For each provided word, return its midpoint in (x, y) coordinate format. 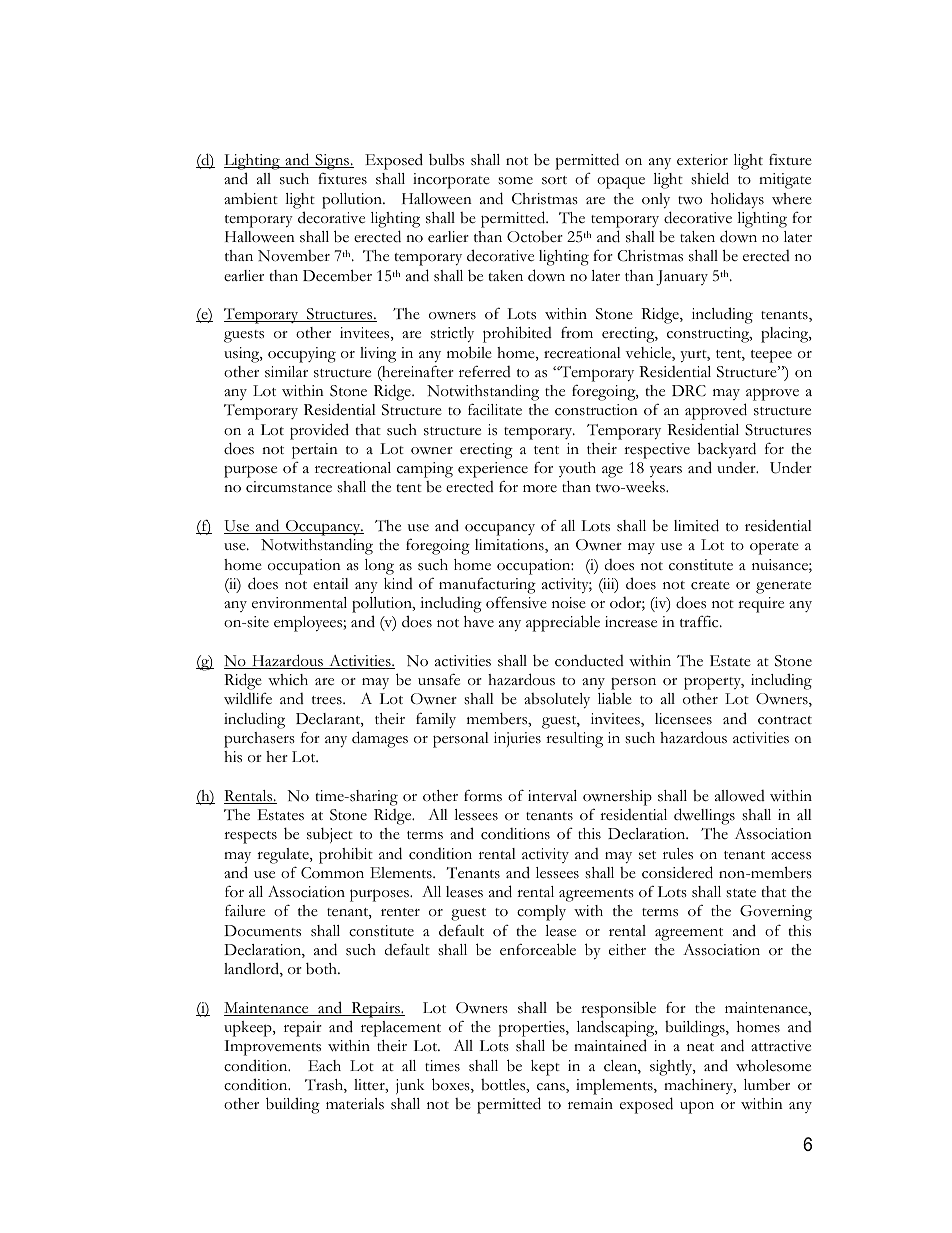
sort (554, 180)
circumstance (289, 487)
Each (324, 1066)
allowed (740, 796)
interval (552, 796)
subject (330, 835)
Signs (332, 162)
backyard (726, 450)
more (540, 488)
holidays (737, 200)
